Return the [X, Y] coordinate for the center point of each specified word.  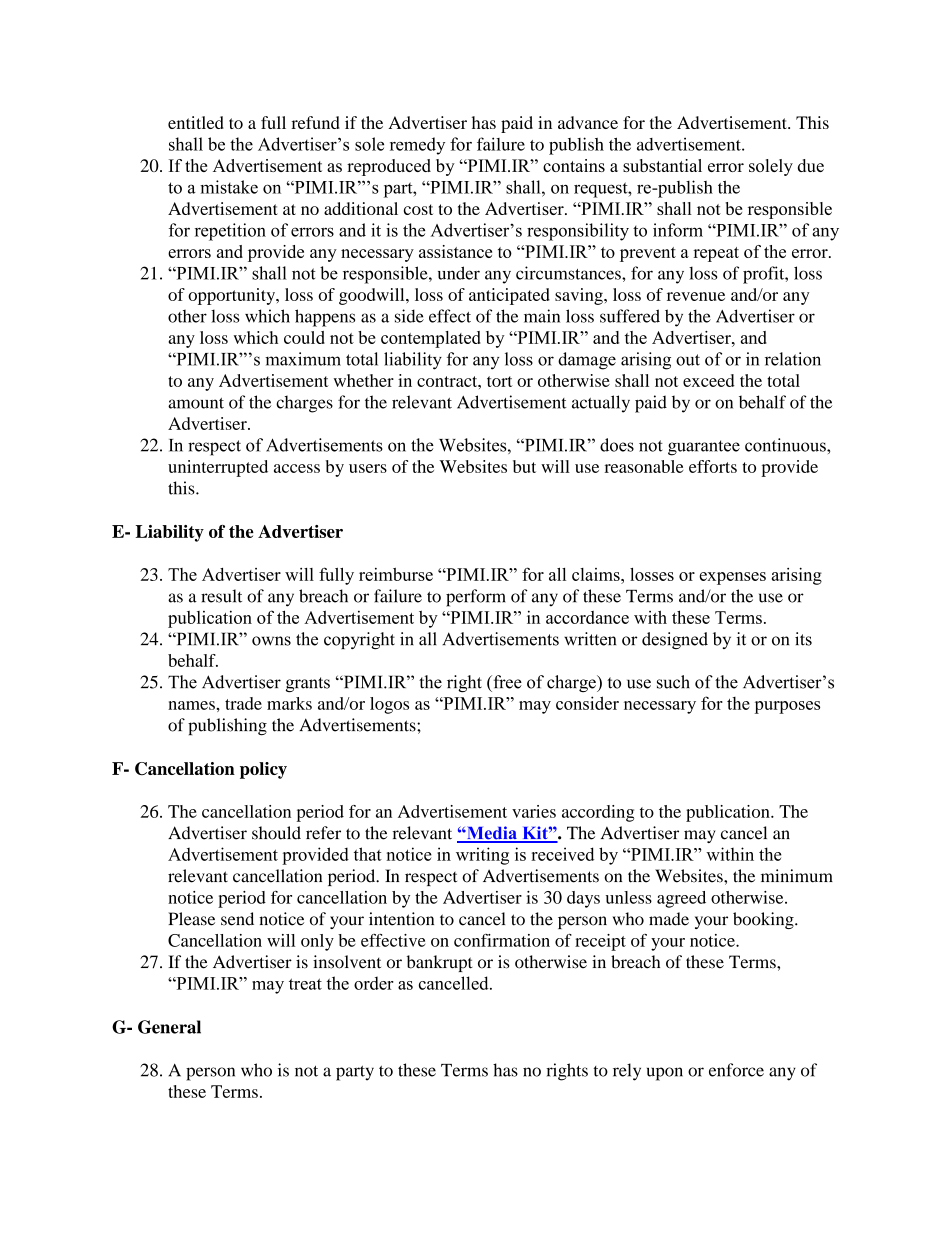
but [524, 466]
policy [263, 770]
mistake [229, 187]
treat [305, 984]
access [297, 468]
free [506, 682]
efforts [713, 466]
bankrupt [440, 963]
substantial [662, 165]
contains [574, 165]
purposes [787, 707]
